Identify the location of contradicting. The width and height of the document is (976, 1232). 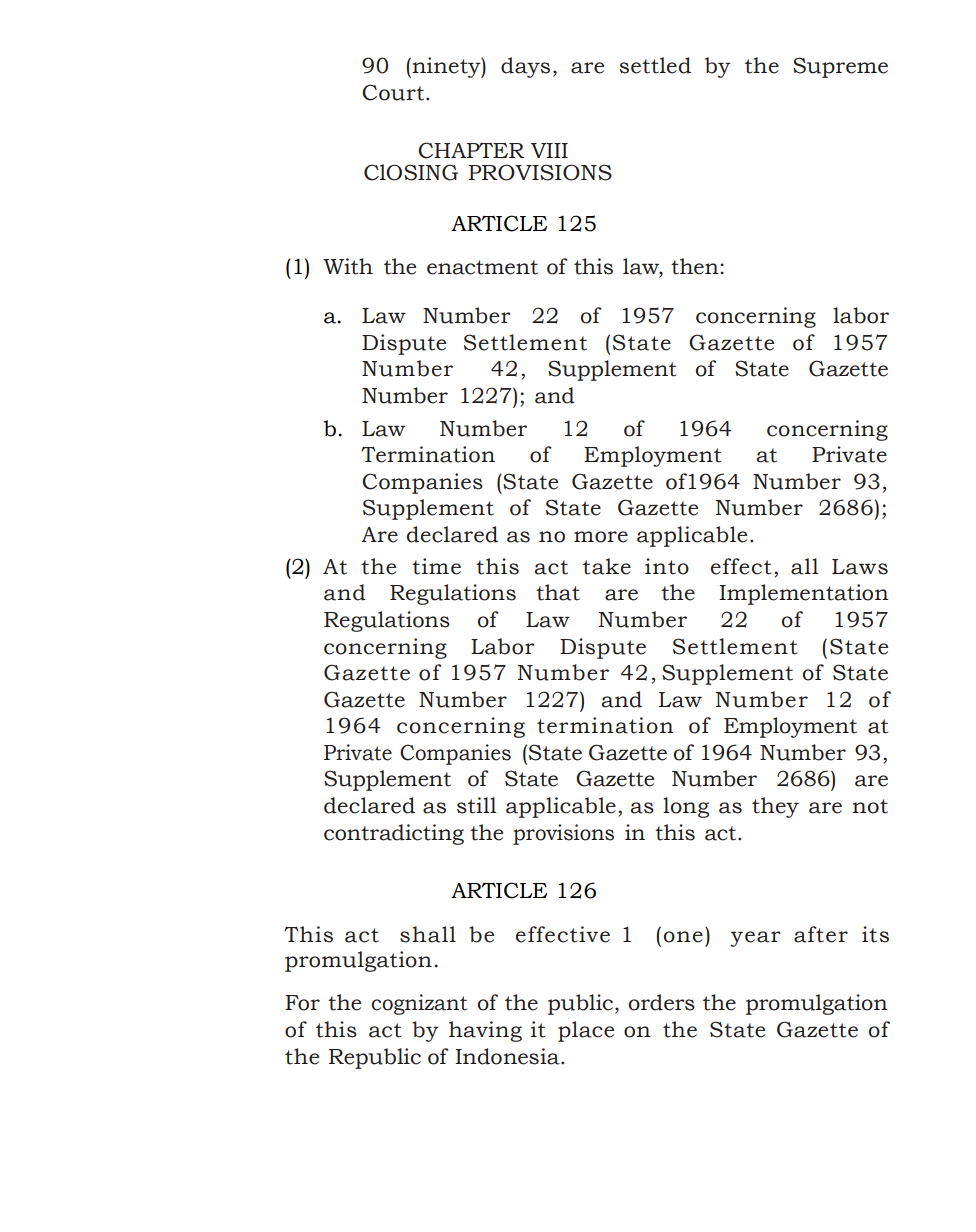
(394, 834).
